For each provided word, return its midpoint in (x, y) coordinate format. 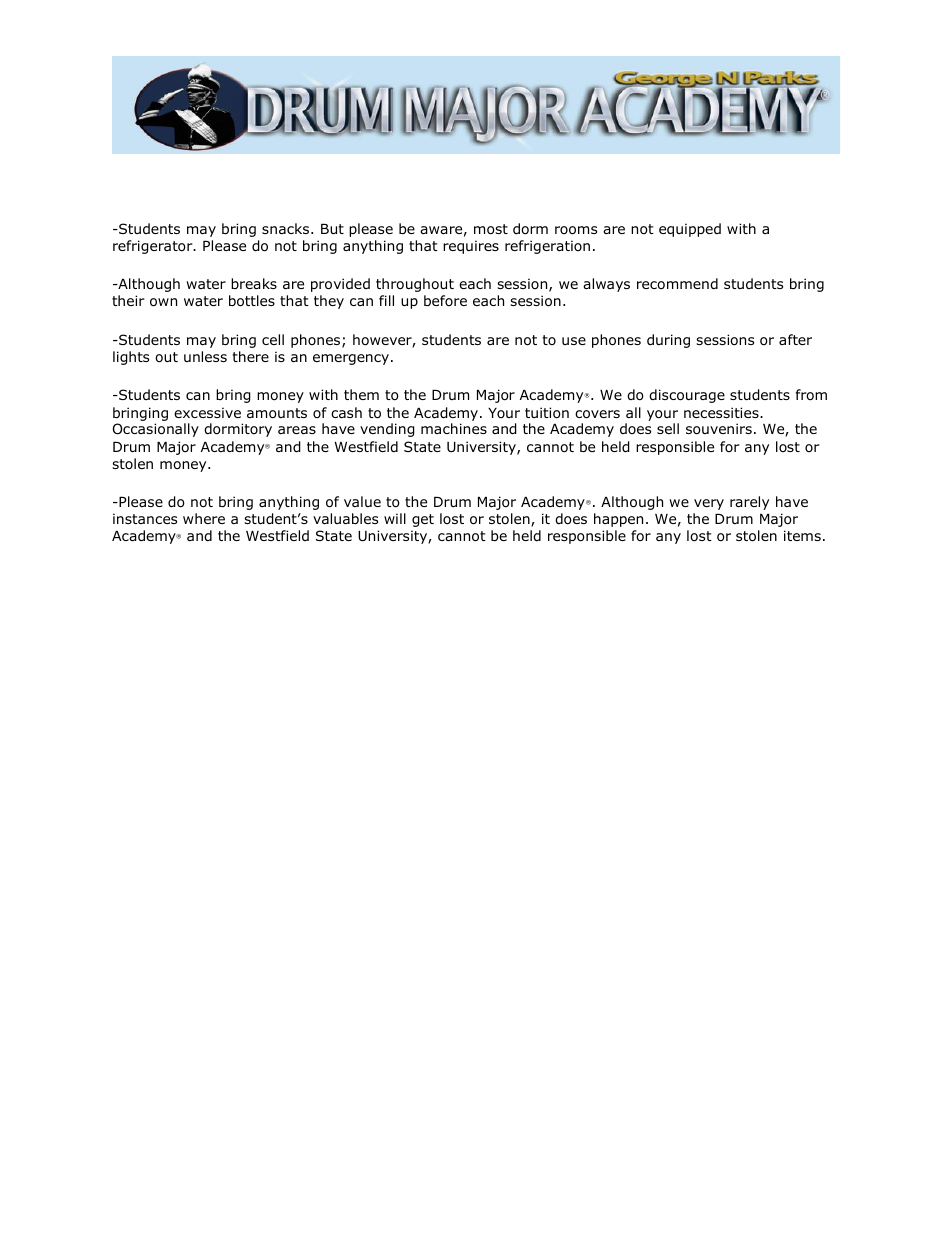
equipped (690, 230)
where (204, 518)
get (423, 520)
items (802, 535)
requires (471, 247)
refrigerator (154, 247)
